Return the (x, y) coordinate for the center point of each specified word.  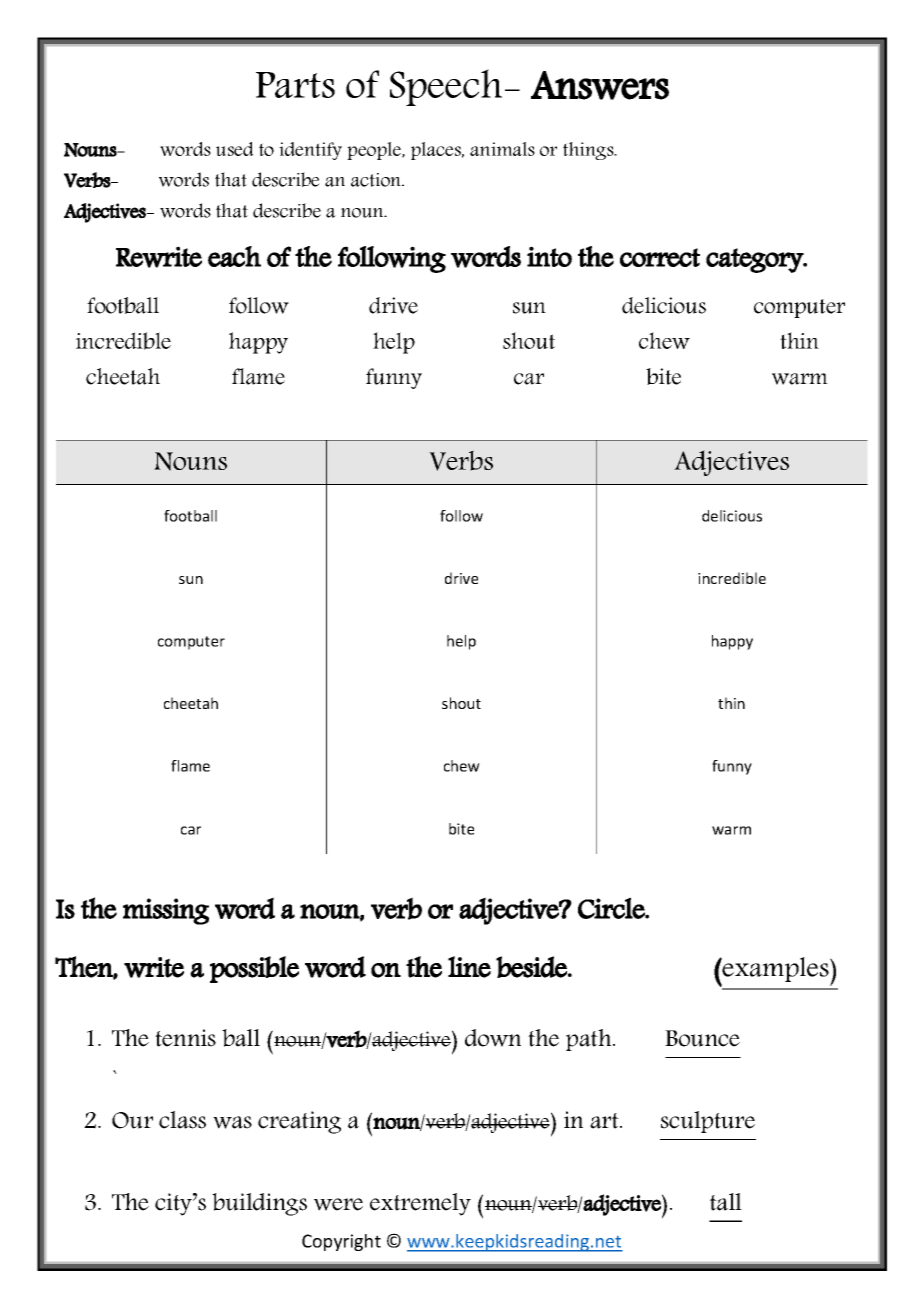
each (234, 256)
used (235, 149)
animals (502, 149)
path (590, 1040)
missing (166, 911)
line (469, 967)
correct (660, 257)
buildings (259, 1204)
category (755, 260)
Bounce (702, 1038)
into (549, 256)
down (493, 1038)
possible (254, 969)
